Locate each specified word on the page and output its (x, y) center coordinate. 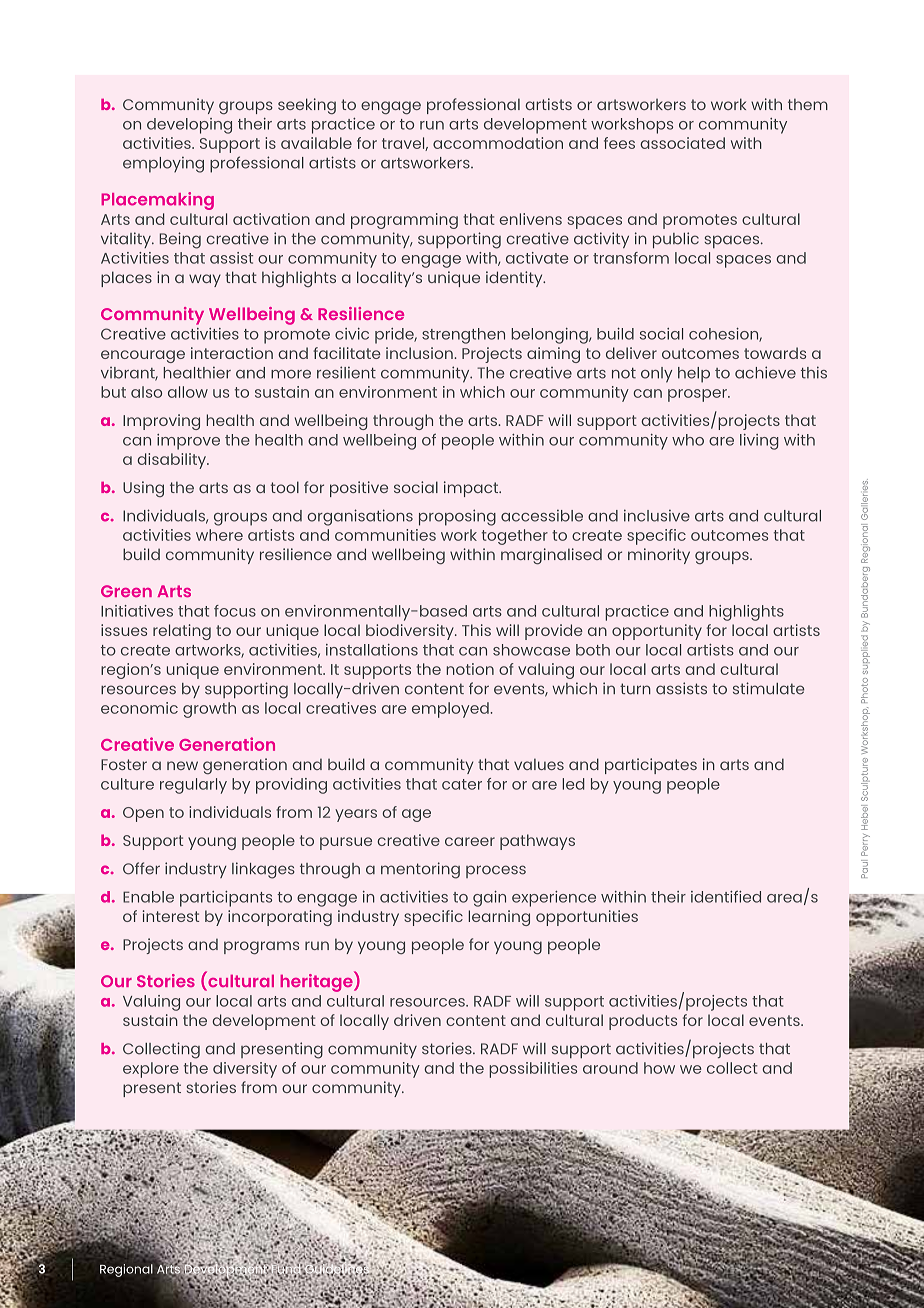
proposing (457, 517)
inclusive (657, 515)
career (470, 841)
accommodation (498, 143)
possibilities (533, 1070)
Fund (286, 1269)
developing (189, 126)
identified (726, 896)
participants (226, 899)
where (219, 535)
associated (682, 143)
